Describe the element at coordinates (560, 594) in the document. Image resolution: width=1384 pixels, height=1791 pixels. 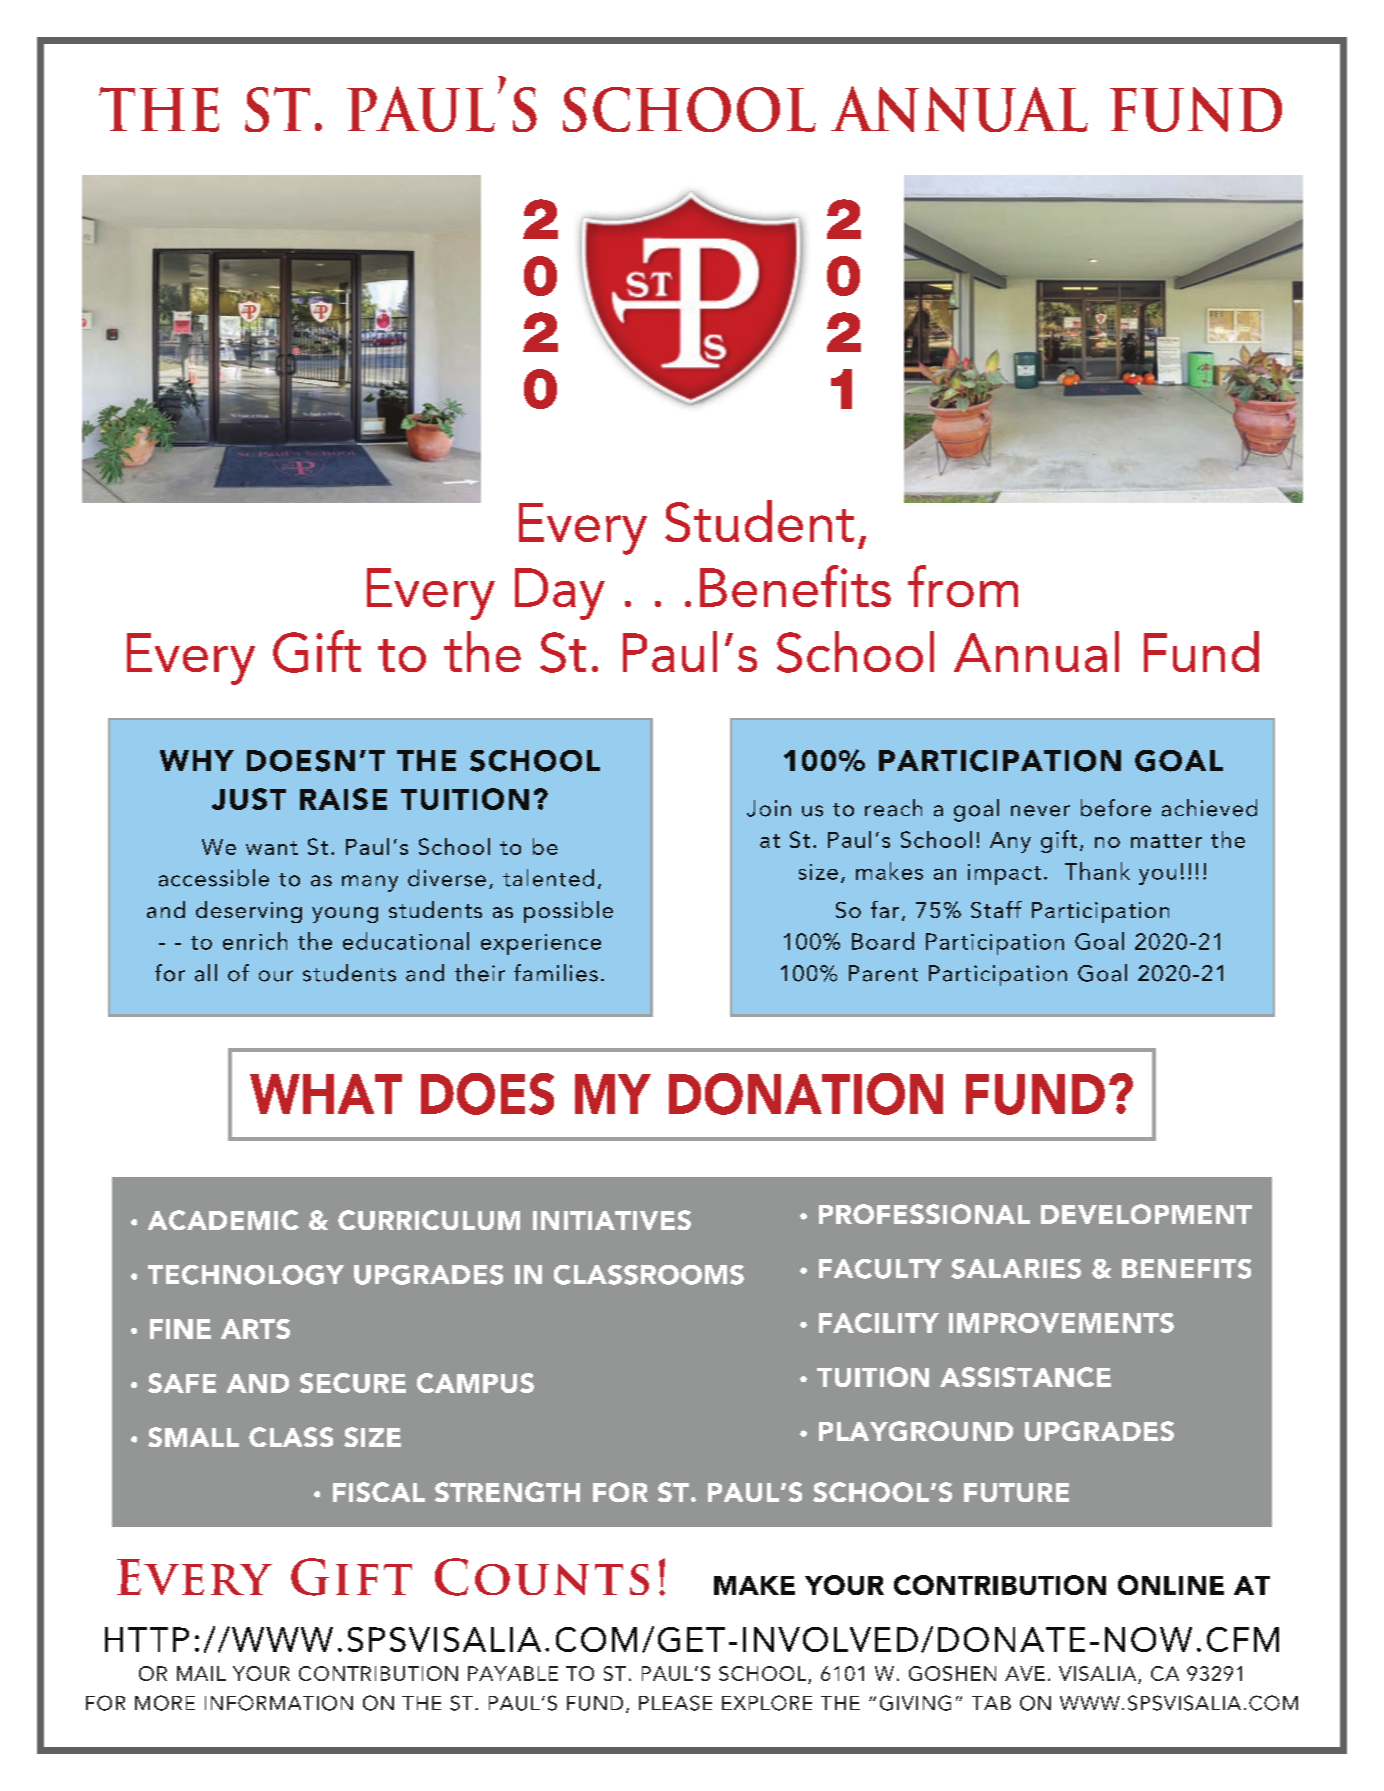
I see `Day` at that location.
